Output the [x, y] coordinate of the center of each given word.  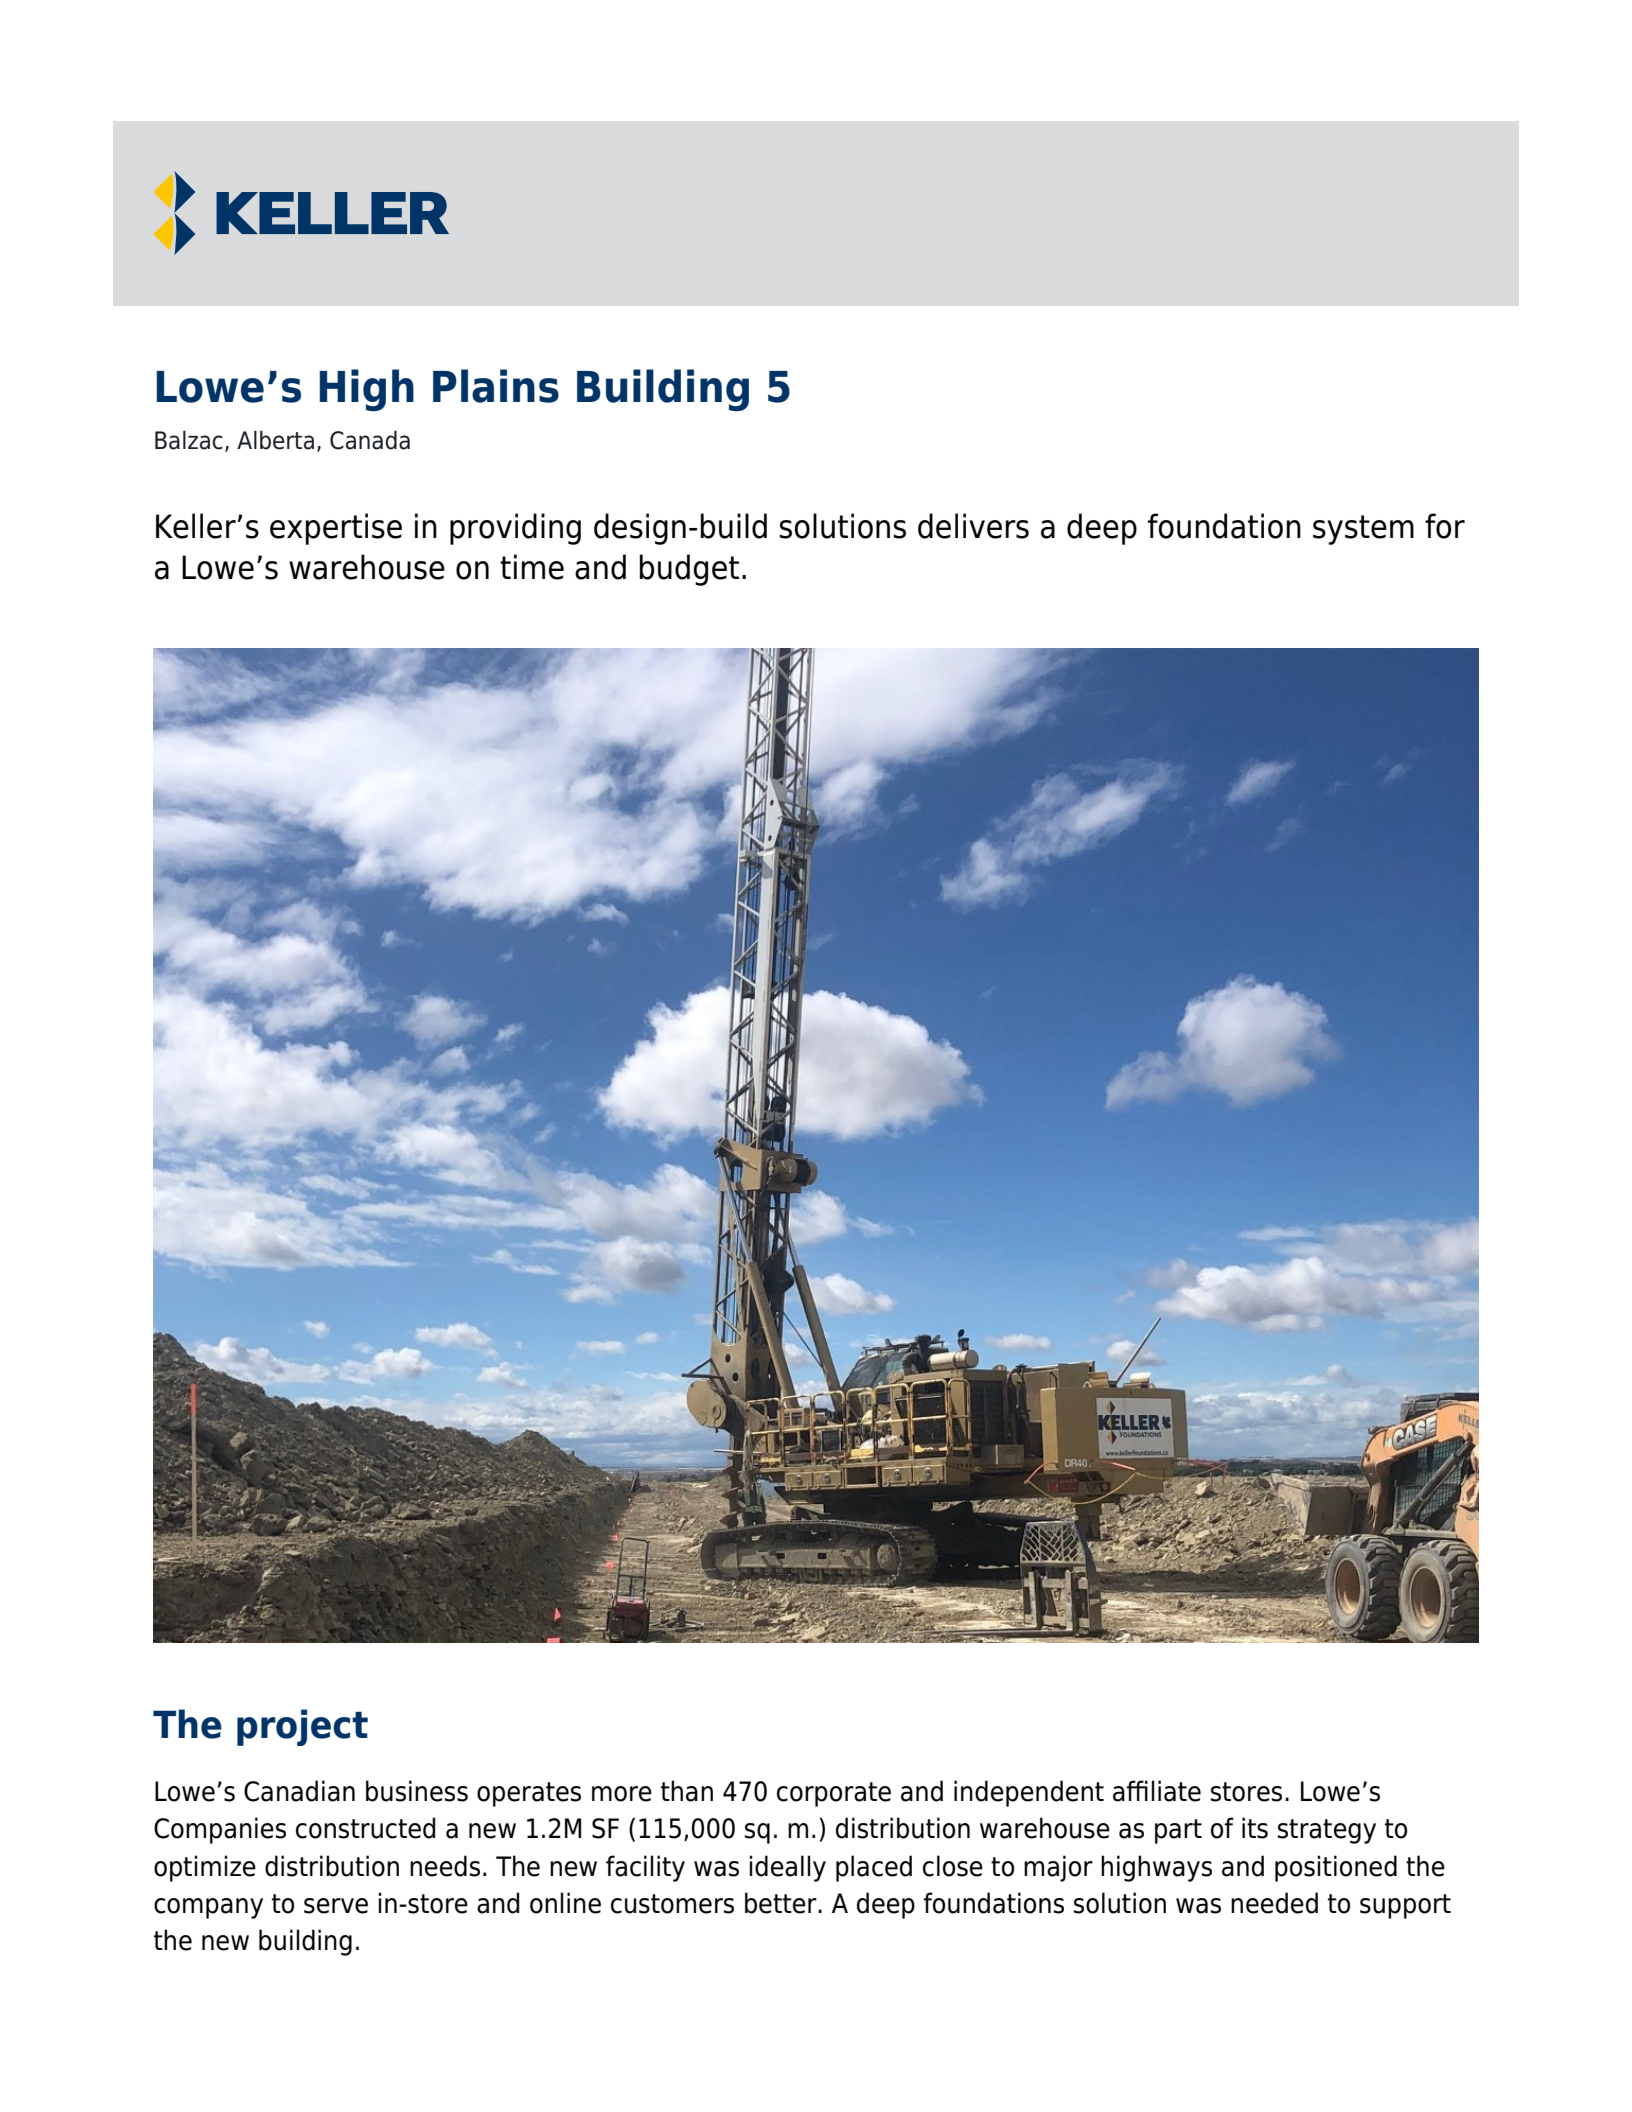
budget [689, 570]
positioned [1336, 1868]
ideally [787, 1868]
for [1445, 526]
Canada [370, 440]
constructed [365, 1828]
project [302, 1727]
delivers [973, 526]
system [1363, 530]
